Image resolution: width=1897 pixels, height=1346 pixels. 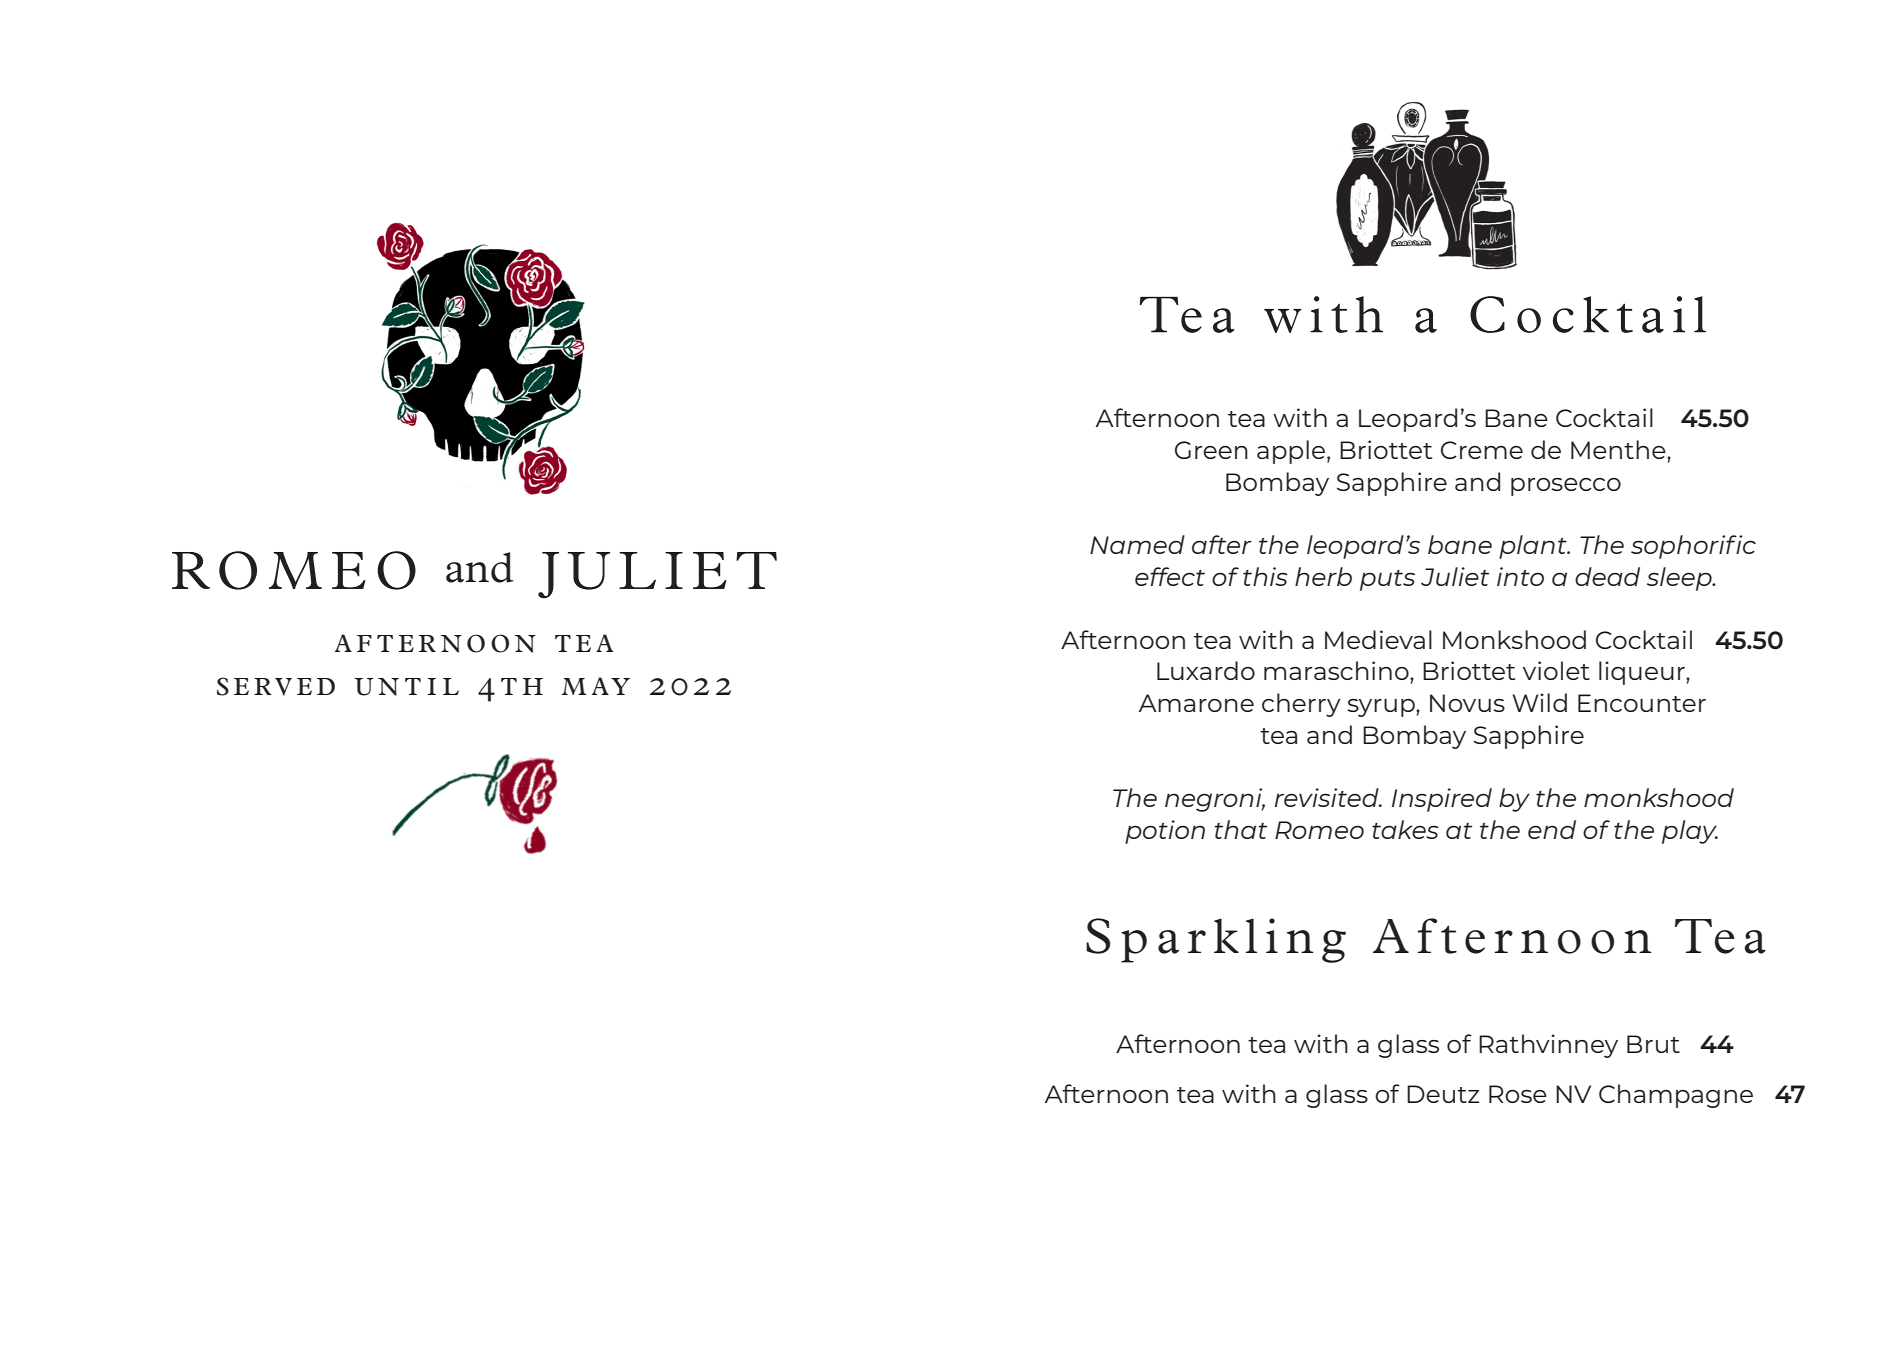 What do you see at coordinates (1653, 1044) in the image?
I see `Brut` at bounding box center [1653, 1044].
